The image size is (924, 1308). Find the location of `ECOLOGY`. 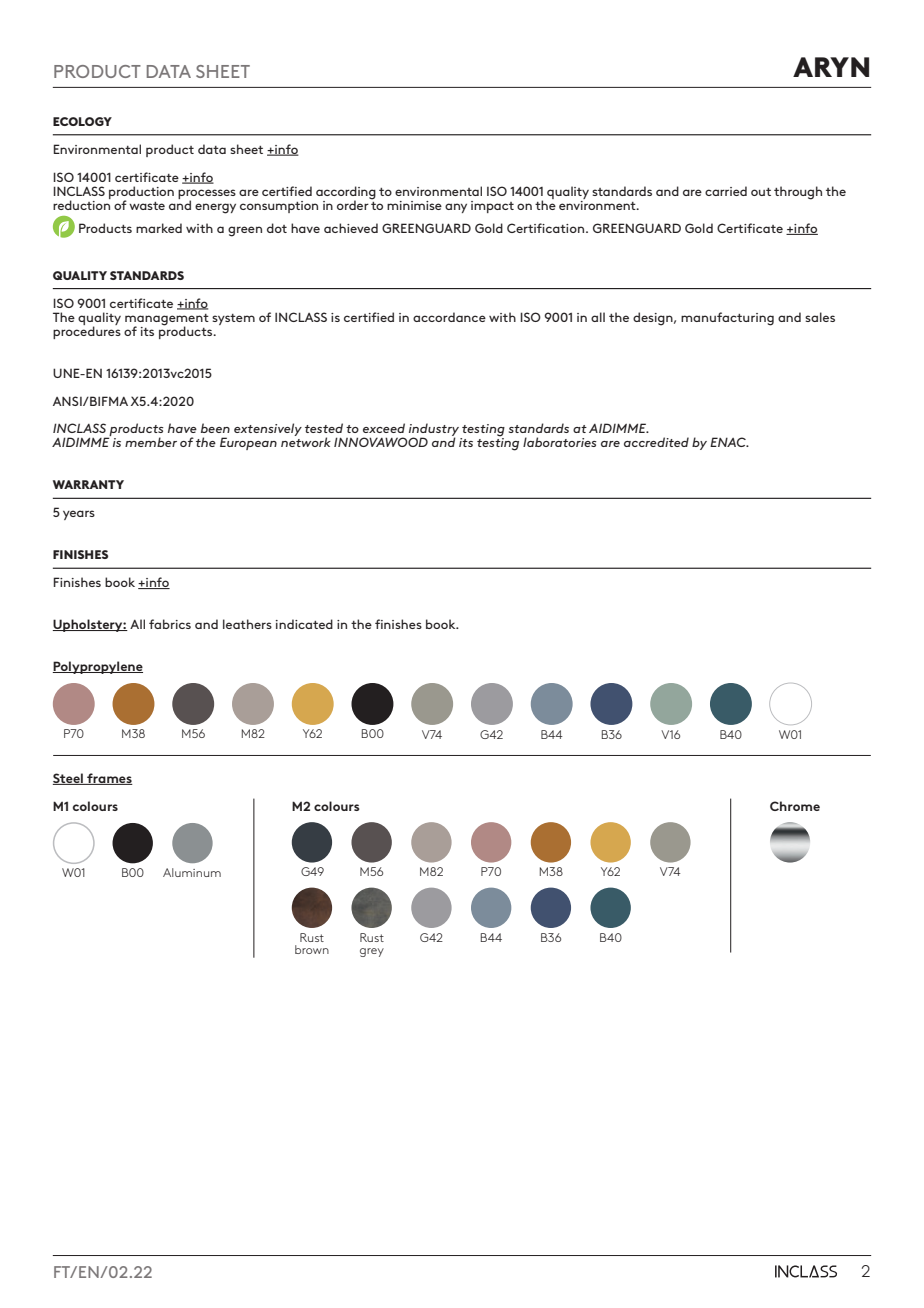

ECOLOGY is located at coordinates (82, 121).
